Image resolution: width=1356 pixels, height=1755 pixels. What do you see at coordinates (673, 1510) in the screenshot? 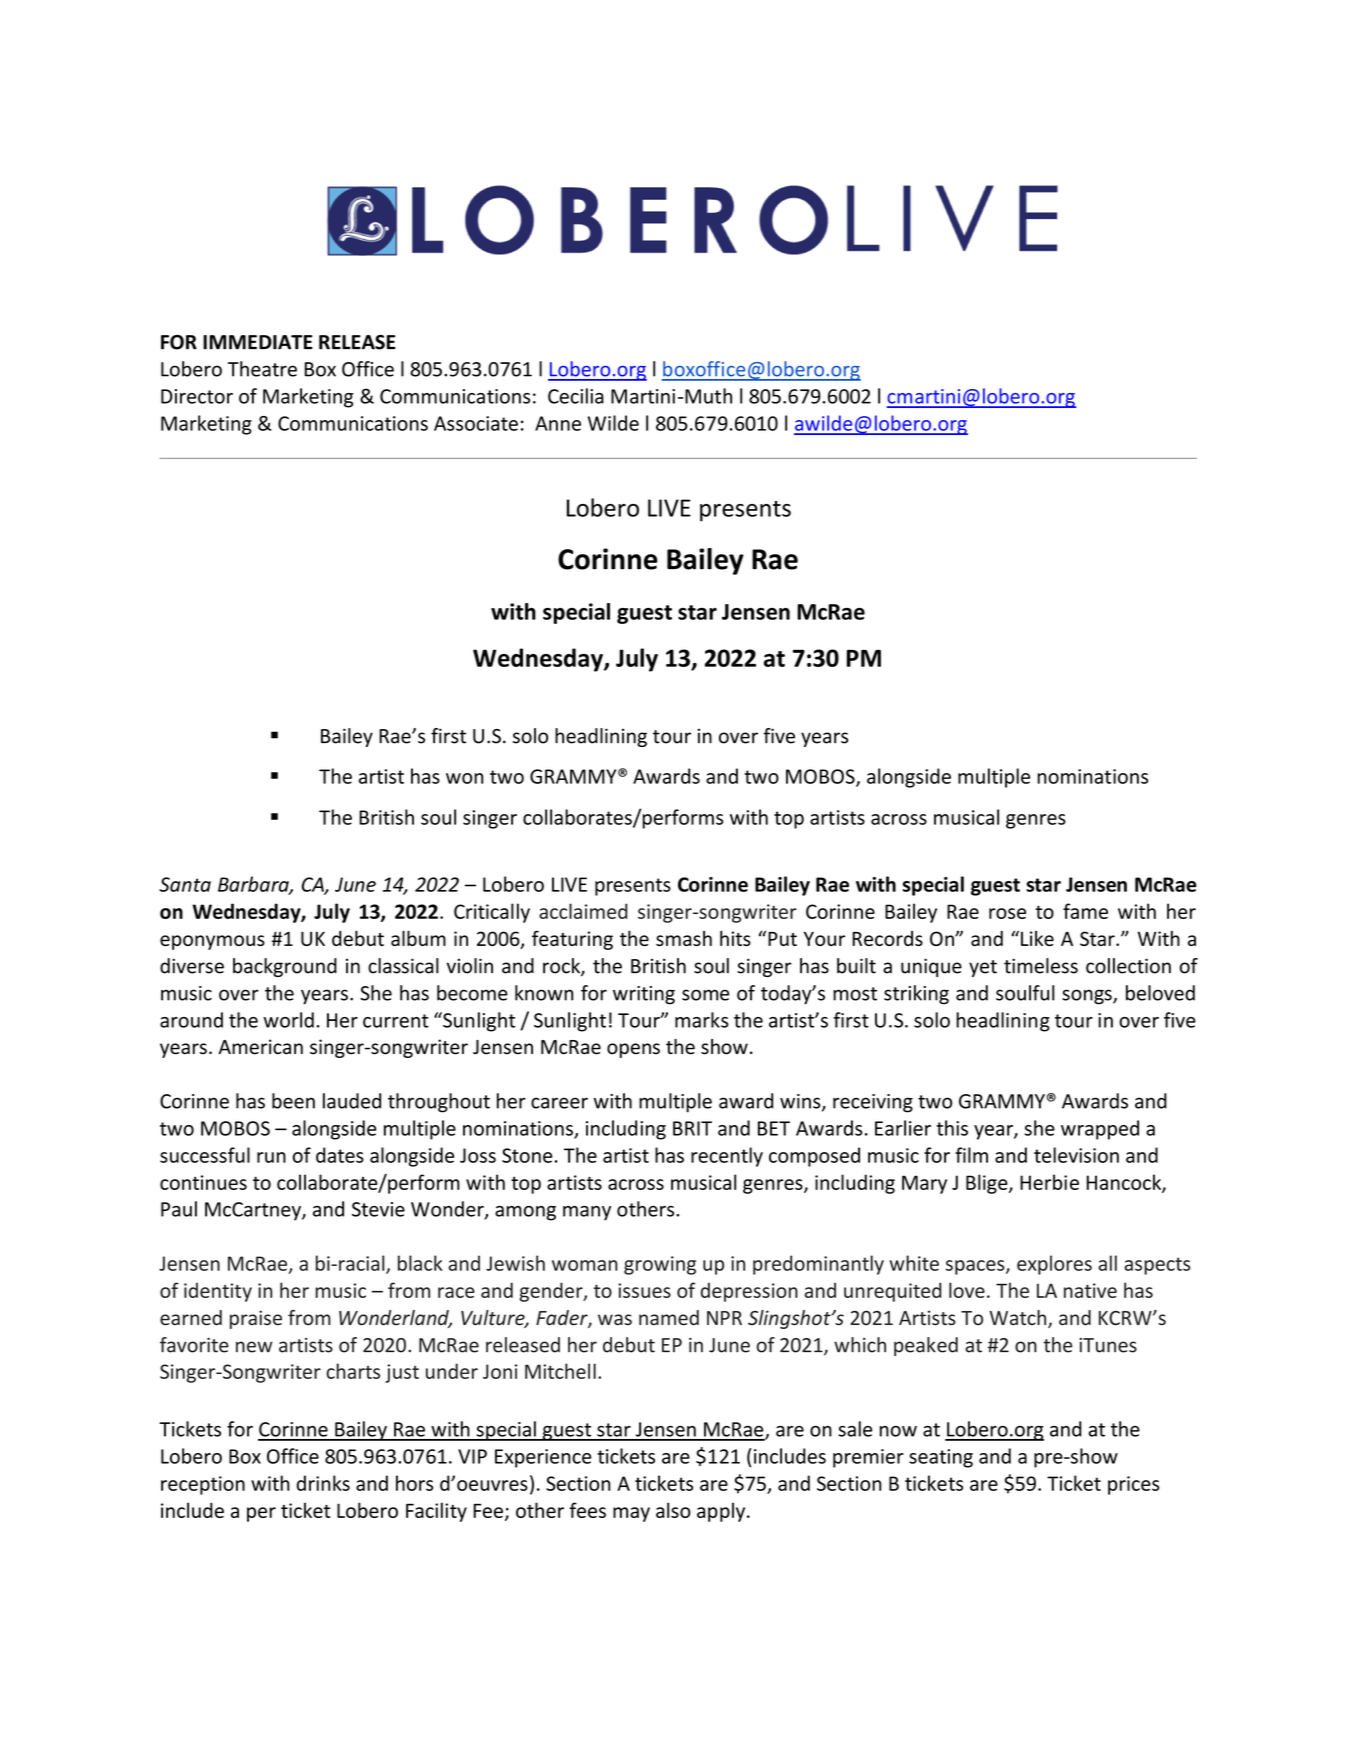
I see `also` at bounding box center [673, 1510].
